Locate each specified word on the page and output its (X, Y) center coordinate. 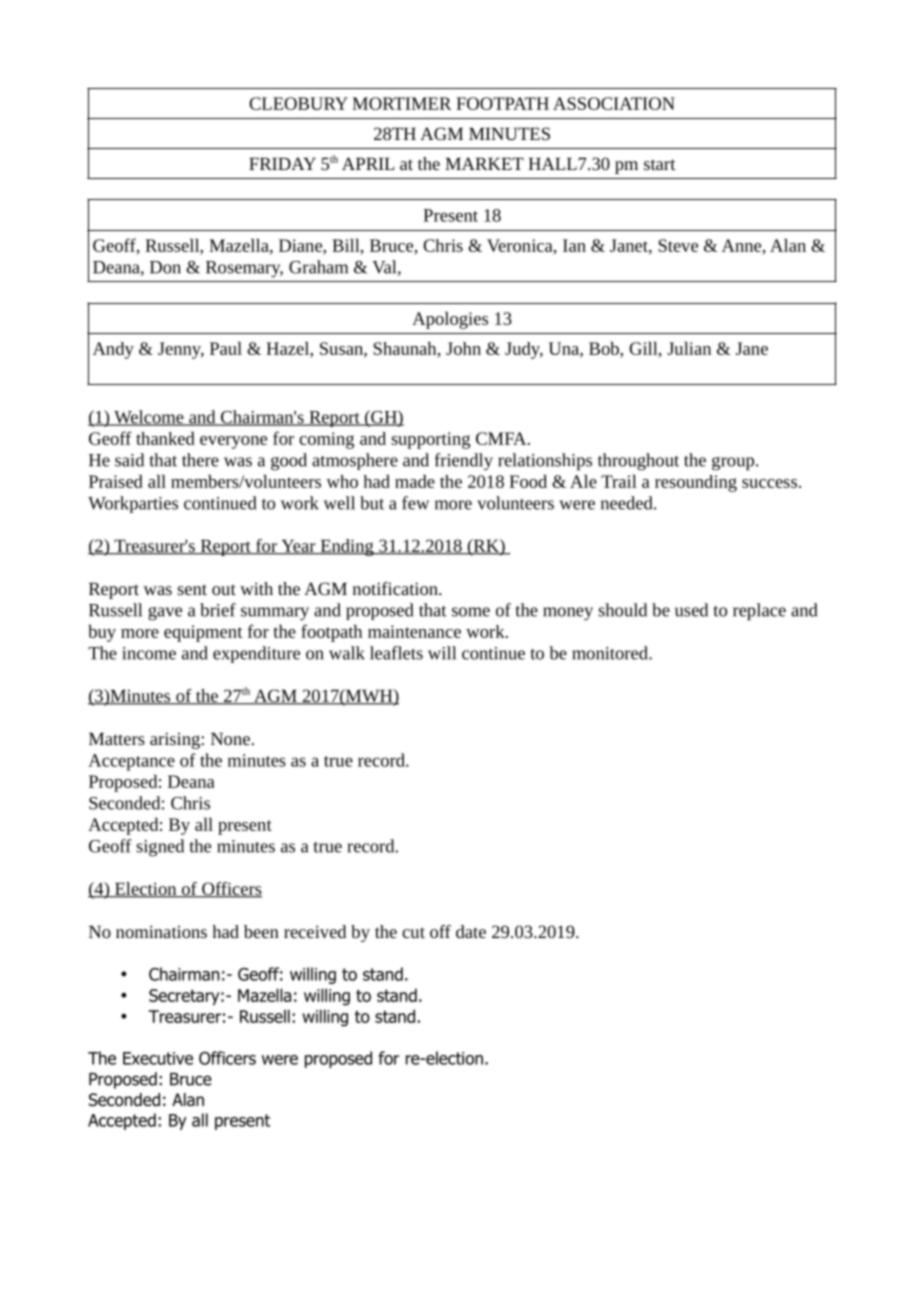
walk (347, 653)
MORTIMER (402, 103)
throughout (638, 462)
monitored (611, 653)
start (660, 164)
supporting (430, 440)
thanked (165, 438)
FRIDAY (282, 163)
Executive (158, 1058)
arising (176, 740)
